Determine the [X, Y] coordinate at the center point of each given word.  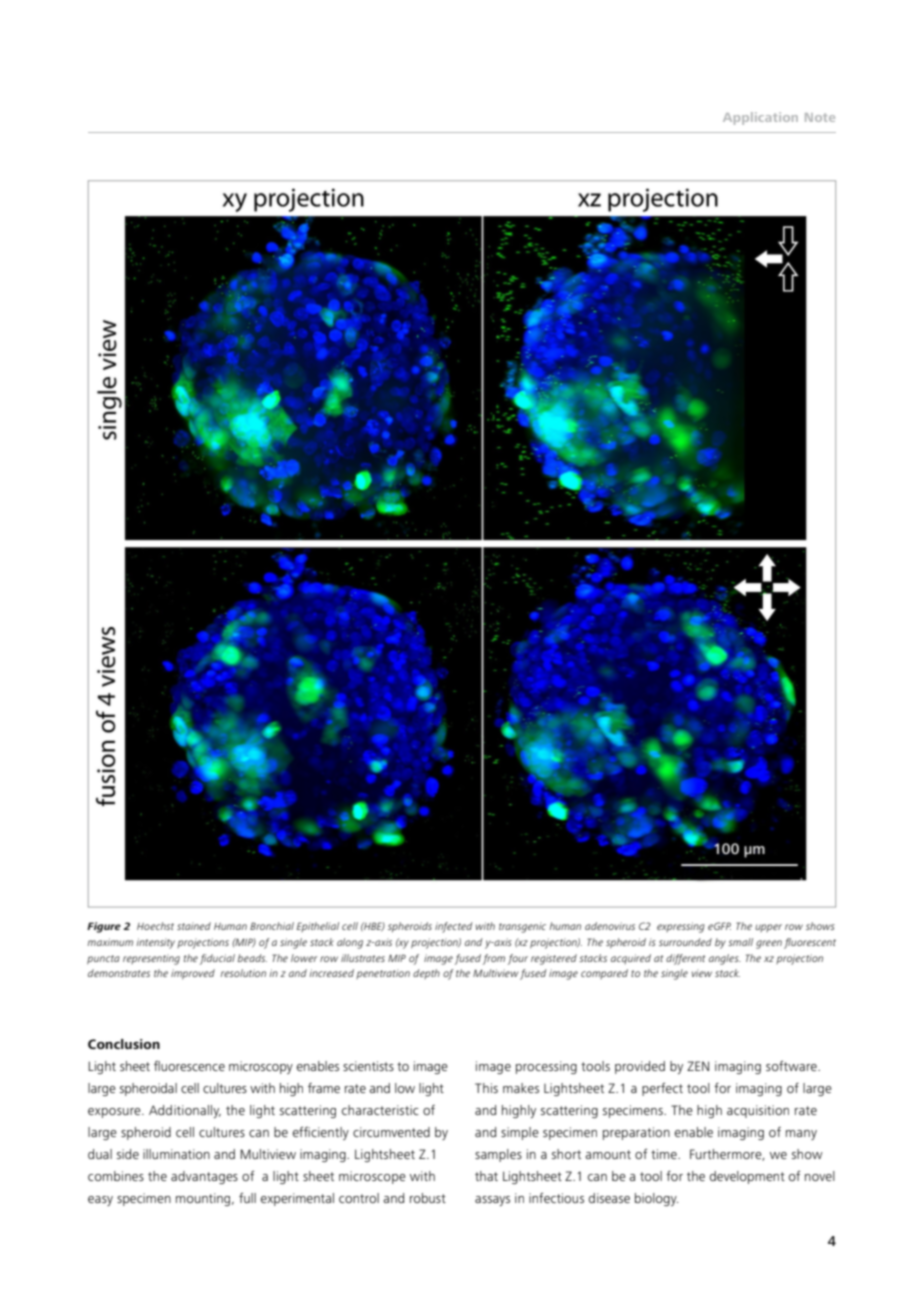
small [740, 942]
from [494, 959]
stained [194, 926]
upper [768, 928]
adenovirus [610, 926]
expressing [681, 927]
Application [760, 118]
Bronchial [272, 926]
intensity [156, 943]
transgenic [522, 927]
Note [820, 117]
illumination [176, 1154]
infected [453, 927]
